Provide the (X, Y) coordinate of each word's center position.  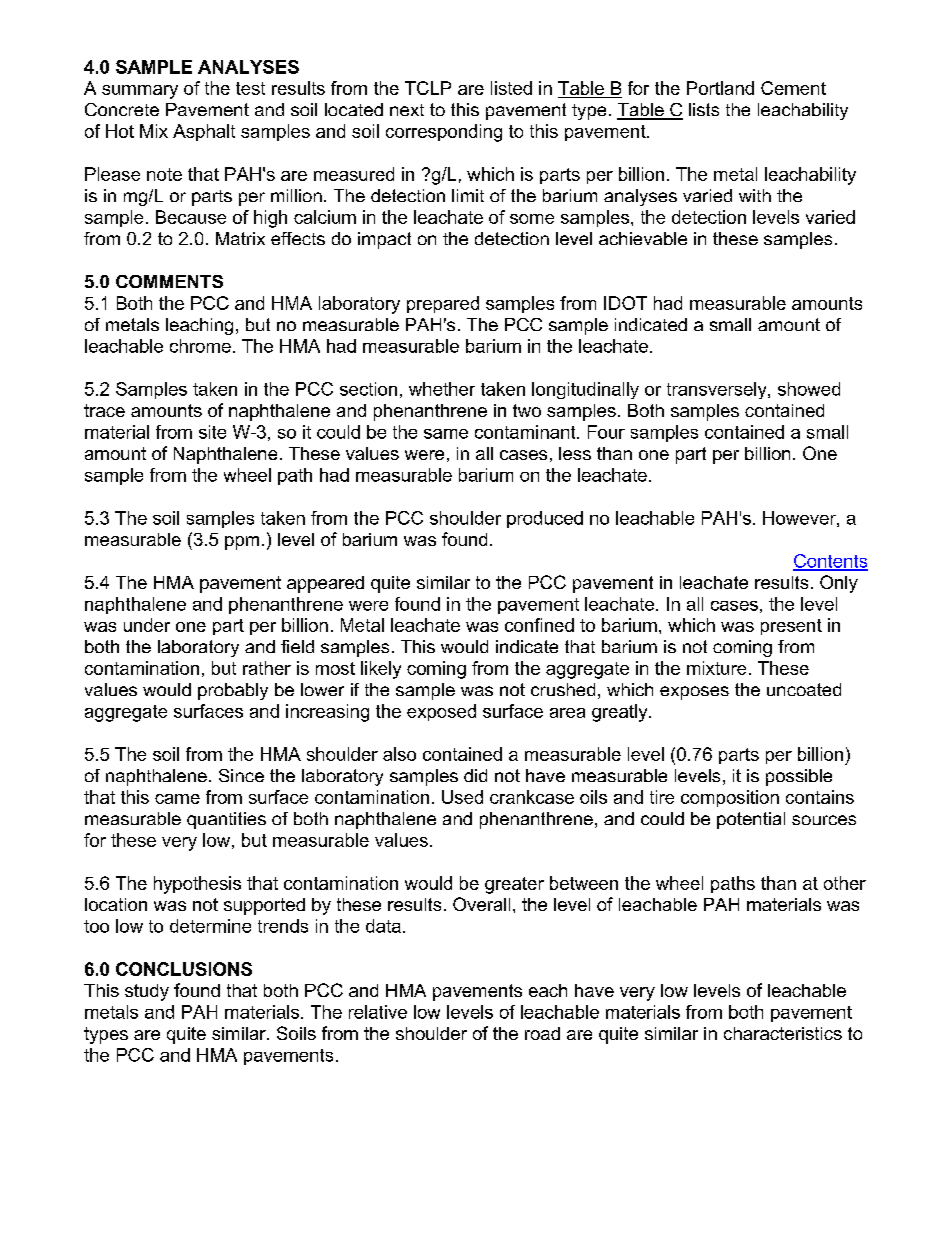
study (147, 992)
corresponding (444, 133)
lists (704, 109)
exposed (441, 712)
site (212, 432)
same (446, 434)
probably (233, 691)
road (542, 1033)
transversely (718, 390)
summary (140, 92)
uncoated (804, 689)
